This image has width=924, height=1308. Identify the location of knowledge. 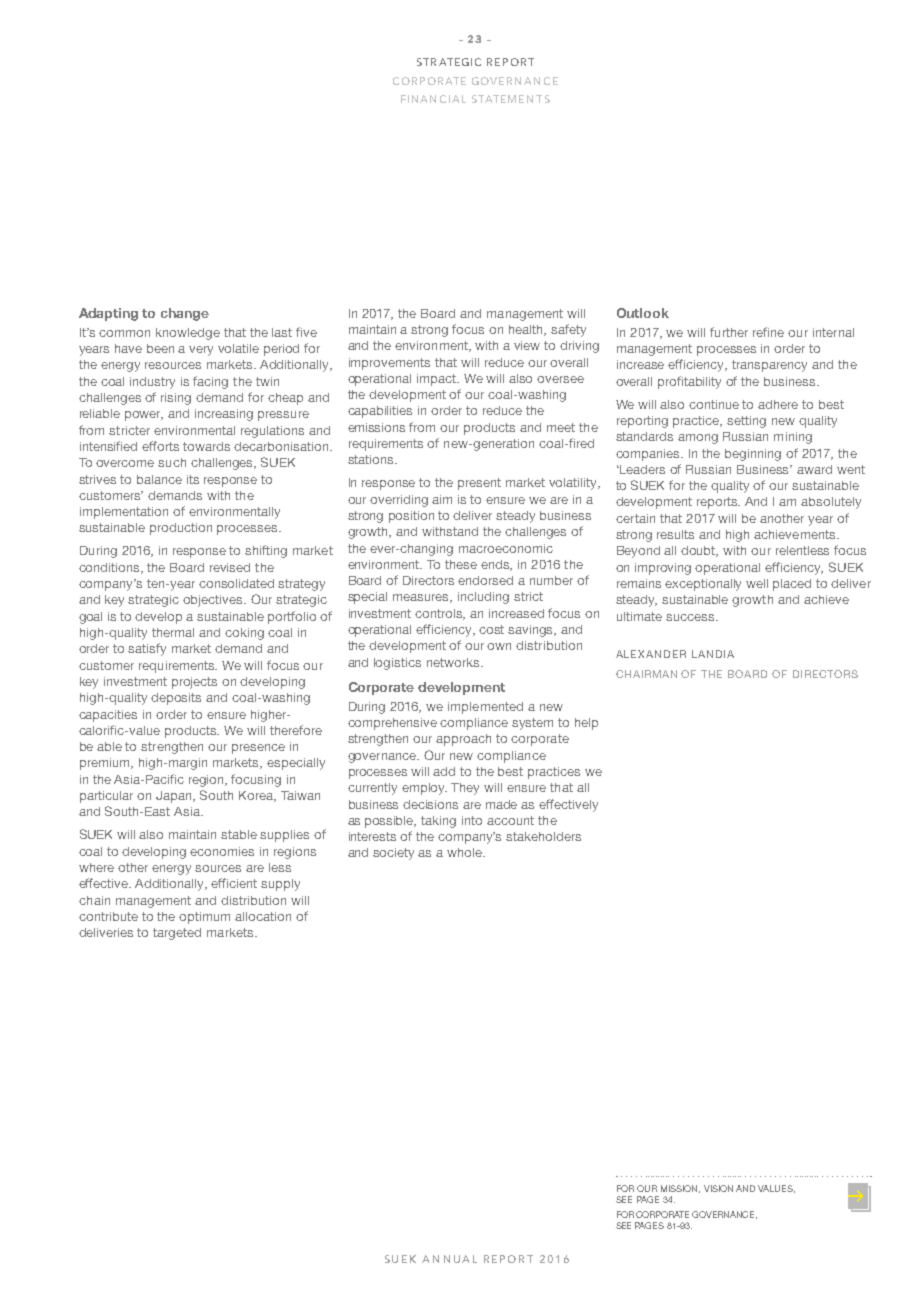
(188, 334).
